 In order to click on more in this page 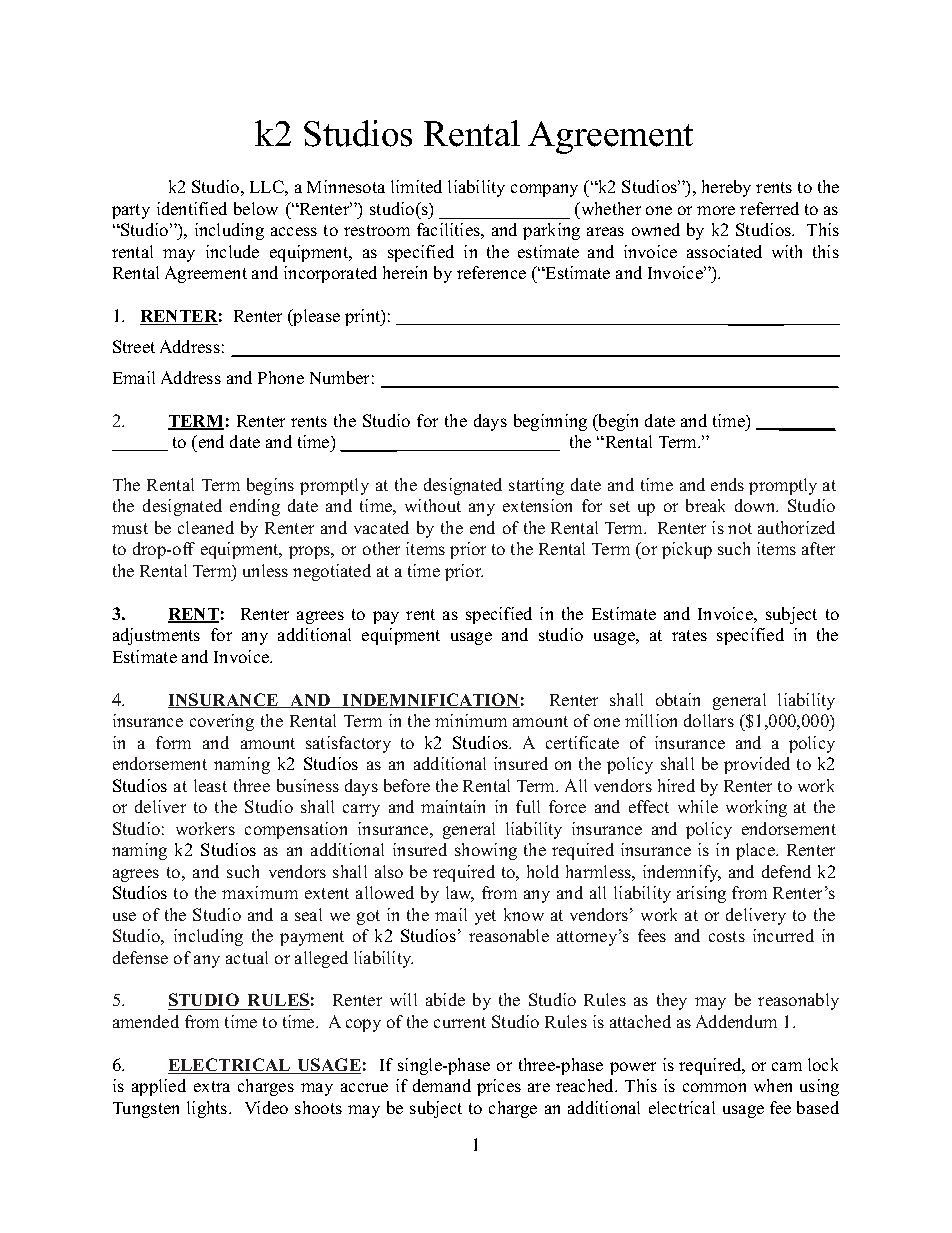, I will do `click(716, 210)`.
